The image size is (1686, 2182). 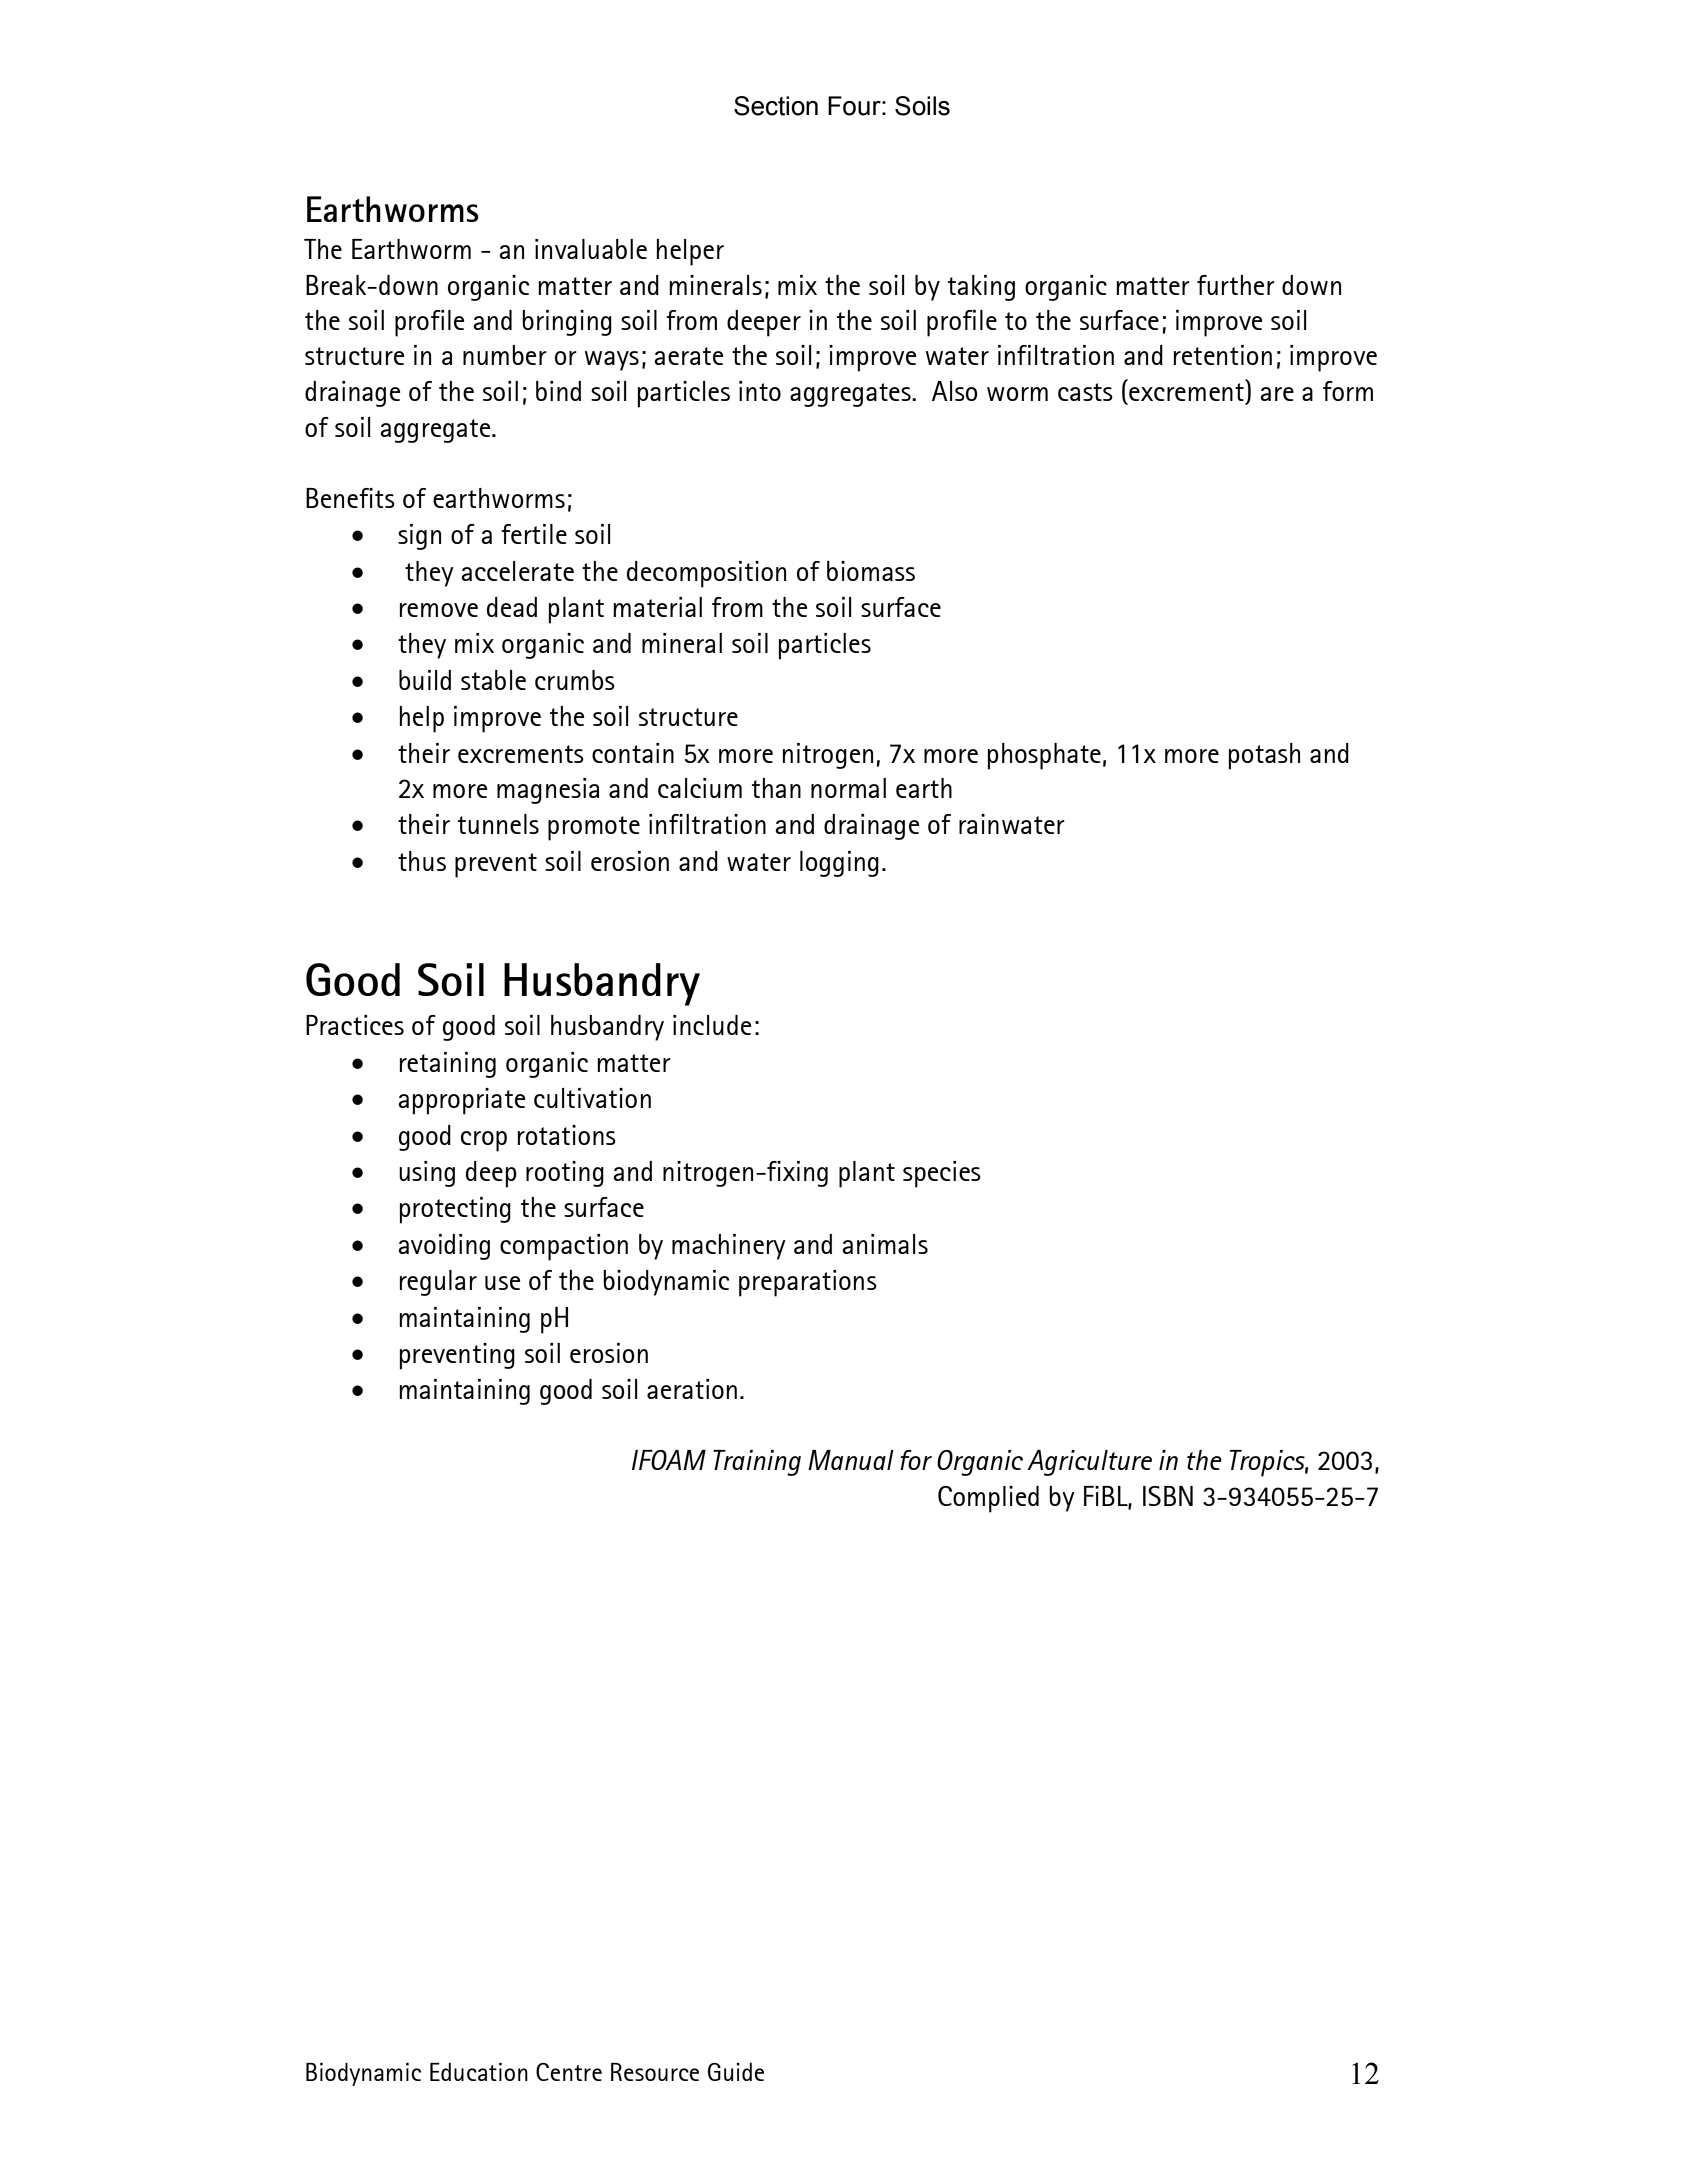 What do you see at coordinates (942, 1174) in the image?
I see `species` at bounding box center [942, 1174].
